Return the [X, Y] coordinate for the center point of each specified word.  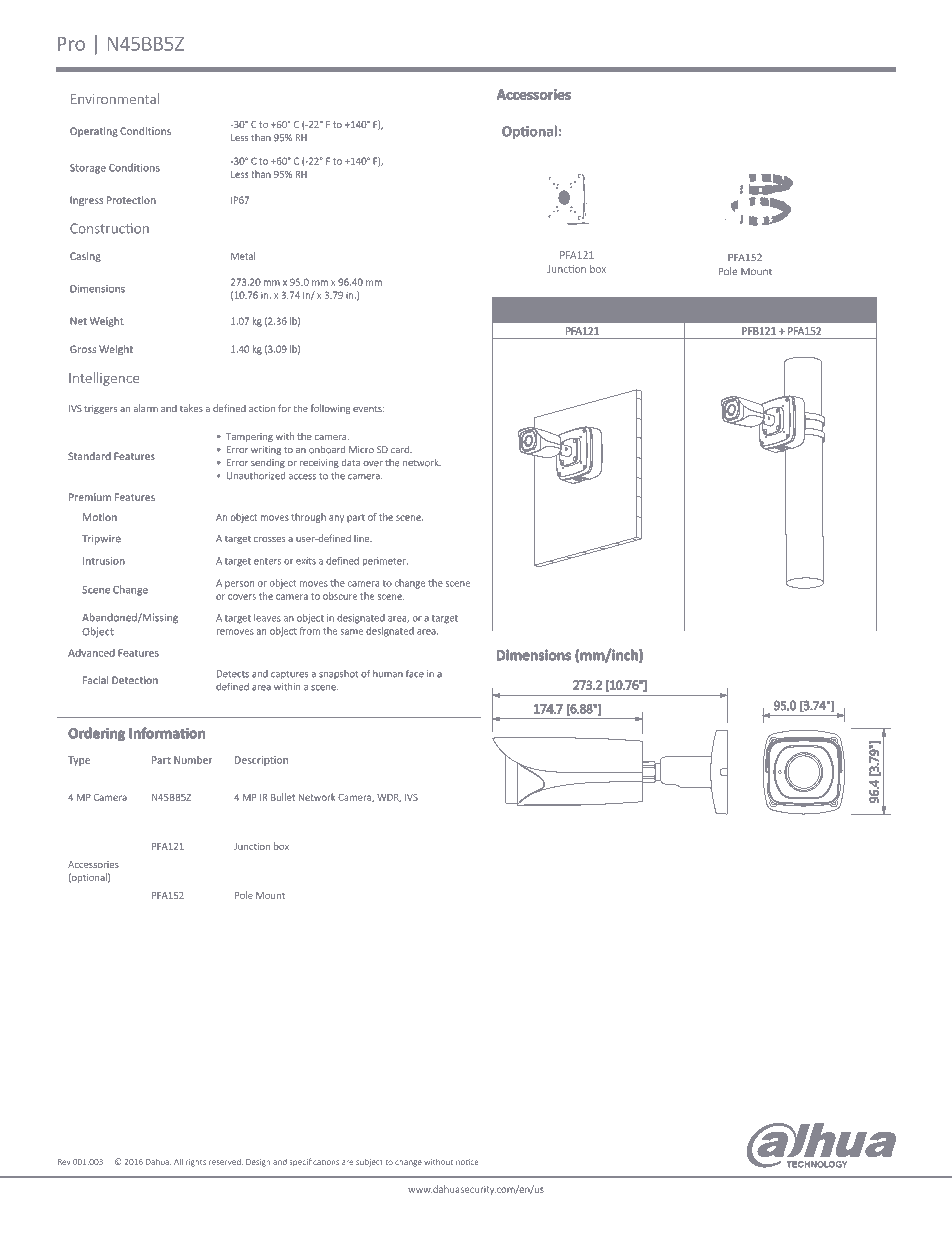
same [352, 632]
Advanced [91, 653]
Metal [243, 256]
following [330, 409]
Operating [94, 132]
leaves [267, 618]
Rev [64, 1162]
